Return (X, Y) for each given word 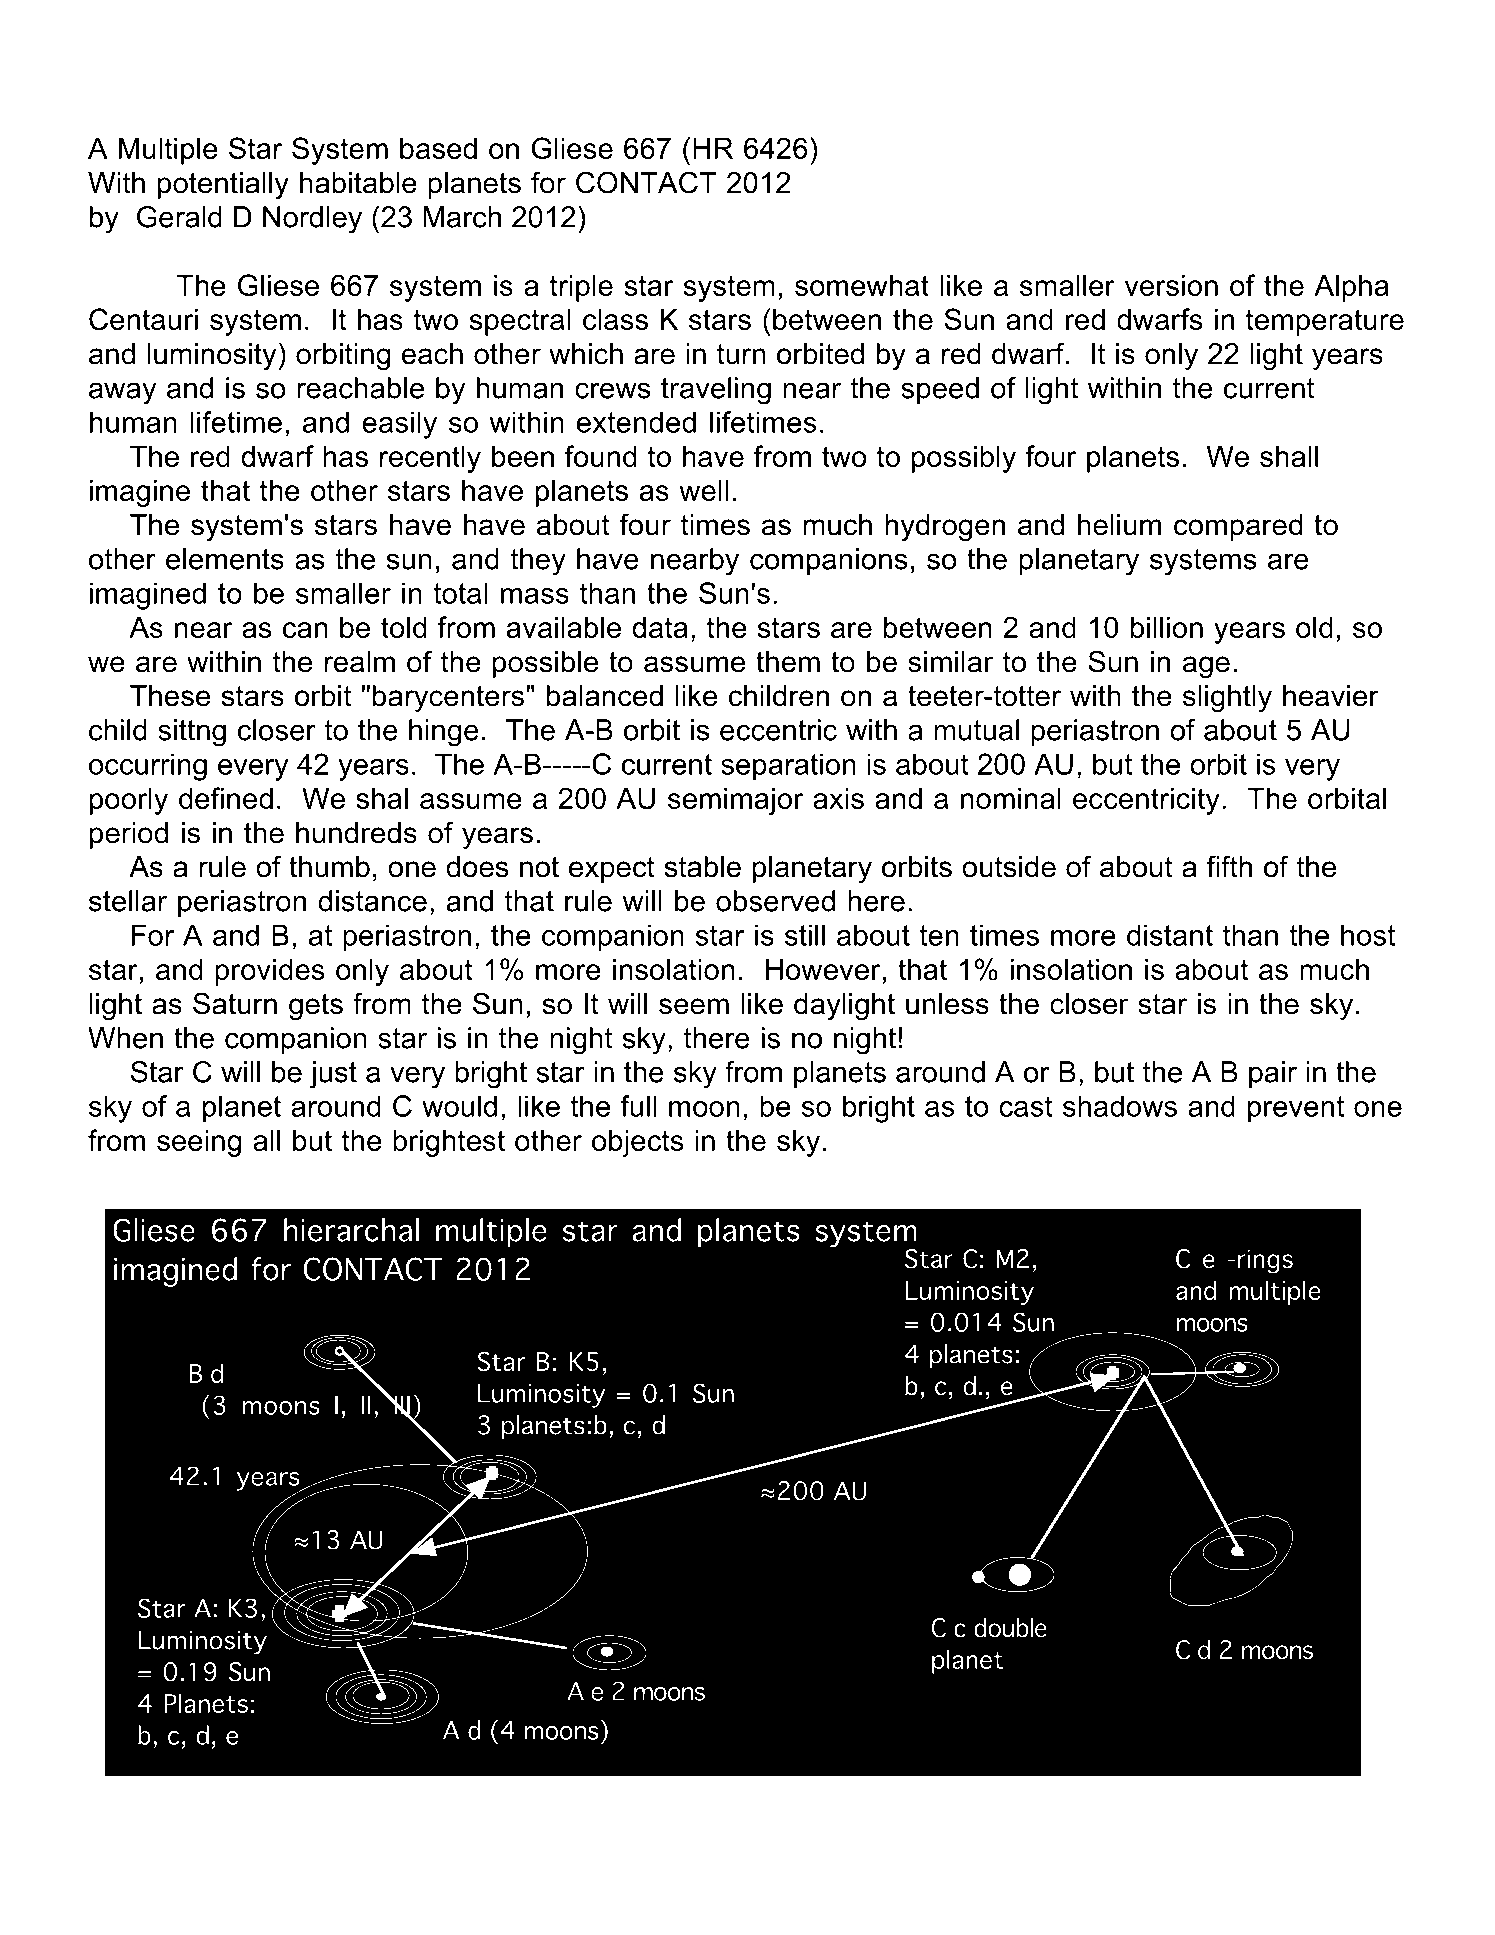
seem (694, 1006)
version (1171, 285)
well (704, 490)
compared (1238, 527)
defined (226, 798)
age (1206, 667)
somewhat (862, 285)
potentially (223, 185)
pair (1273, 1074)
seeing (199, 1143)
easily (399, 425)
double (1010, 1627)
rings (1265, 1261)
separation (788, 767)
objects (638, 1143)
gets (316, 1006)
